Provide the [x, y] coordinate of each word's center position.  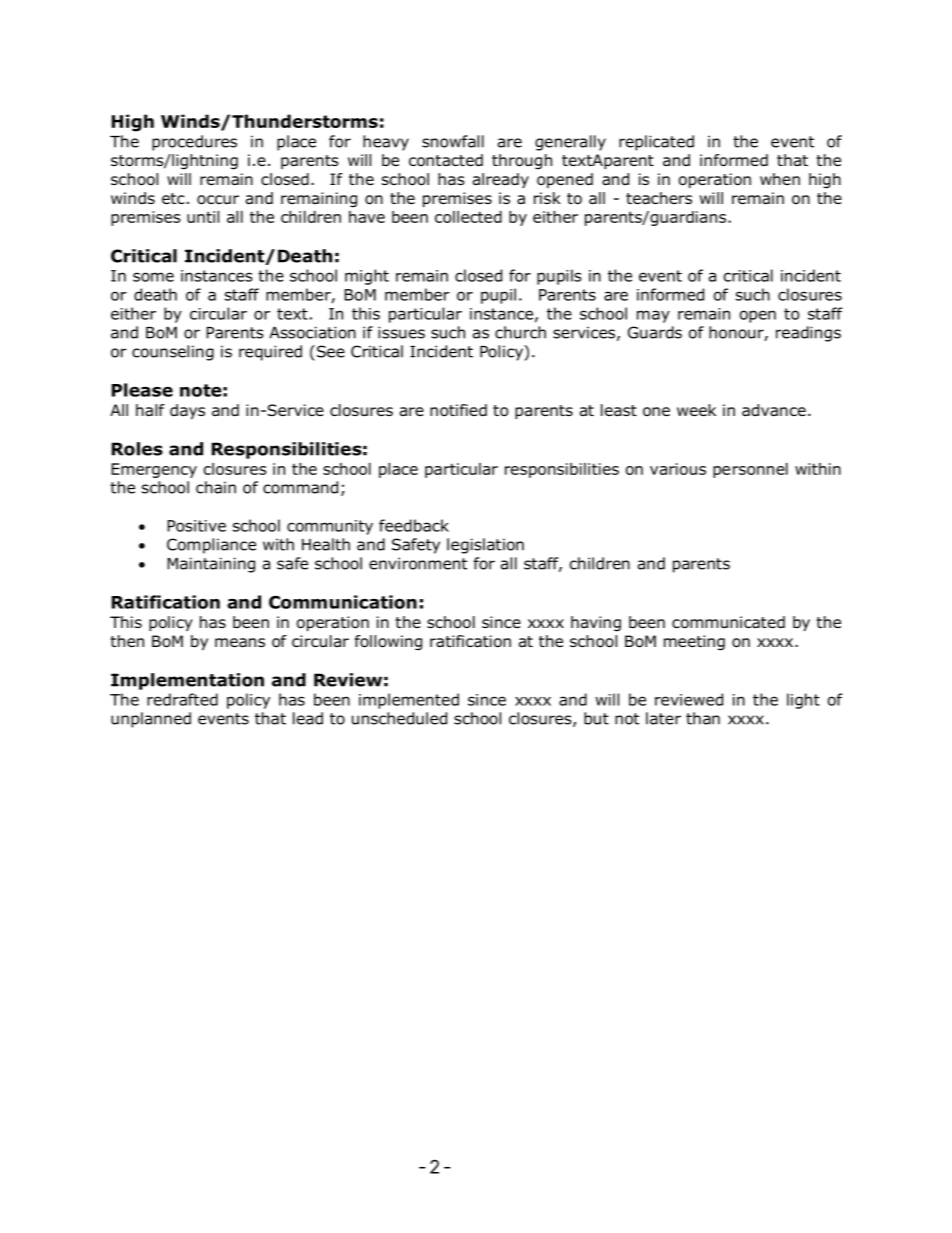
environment [418, 563]
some [153, 277]
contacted [446, 160]
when [780, 179]
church [520, 332]
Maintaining [211, 565]
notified [458, 410]
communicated [728, 622]
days [187, 411]
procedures [194, 143]
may [653, 316]
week [696, 410]
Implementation [187, 681]
